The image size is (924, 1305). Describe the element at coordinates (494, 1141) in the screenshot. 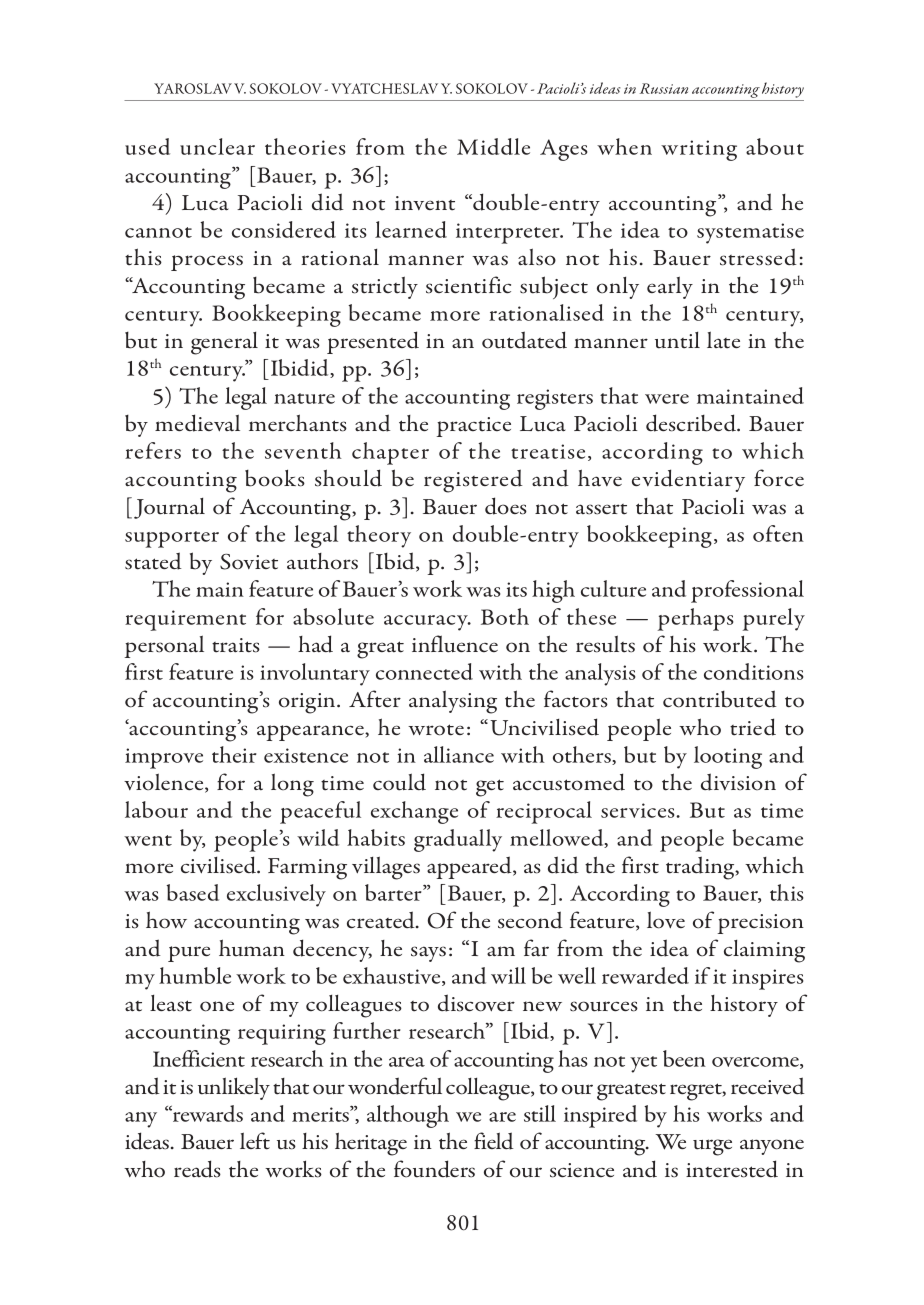

I see `field` at that location.
